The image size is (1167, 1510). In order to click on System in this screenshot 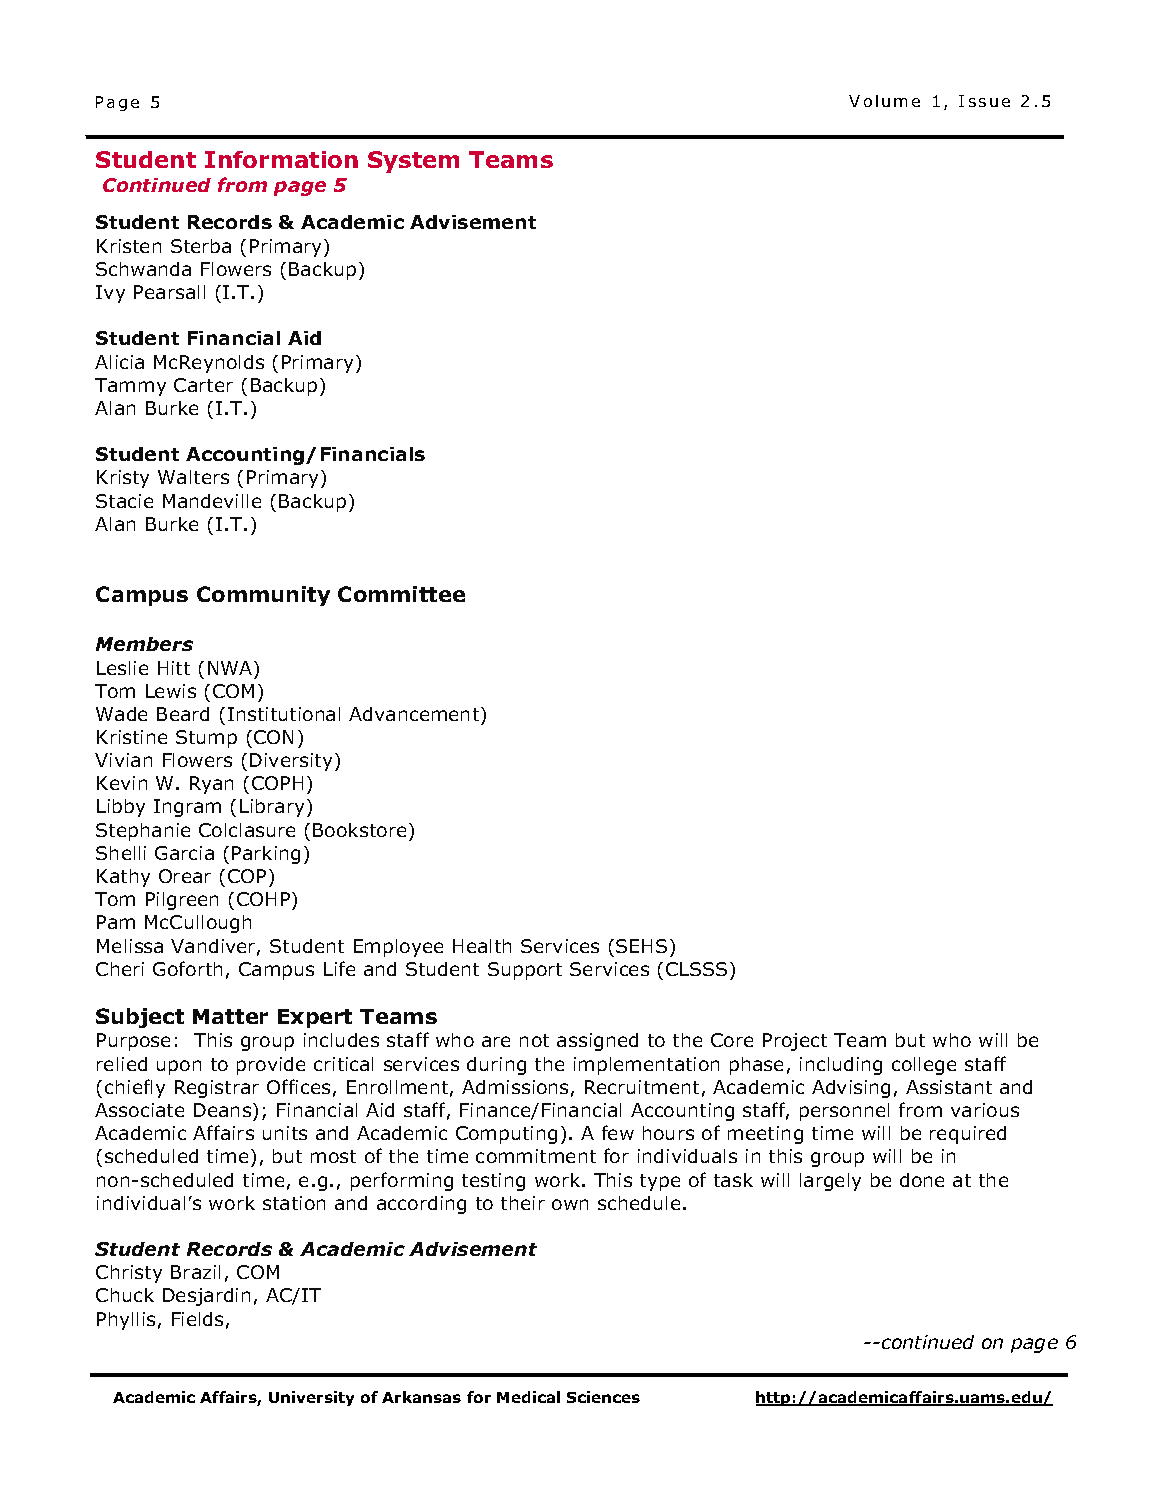, I will do `click(413, 162)`.
